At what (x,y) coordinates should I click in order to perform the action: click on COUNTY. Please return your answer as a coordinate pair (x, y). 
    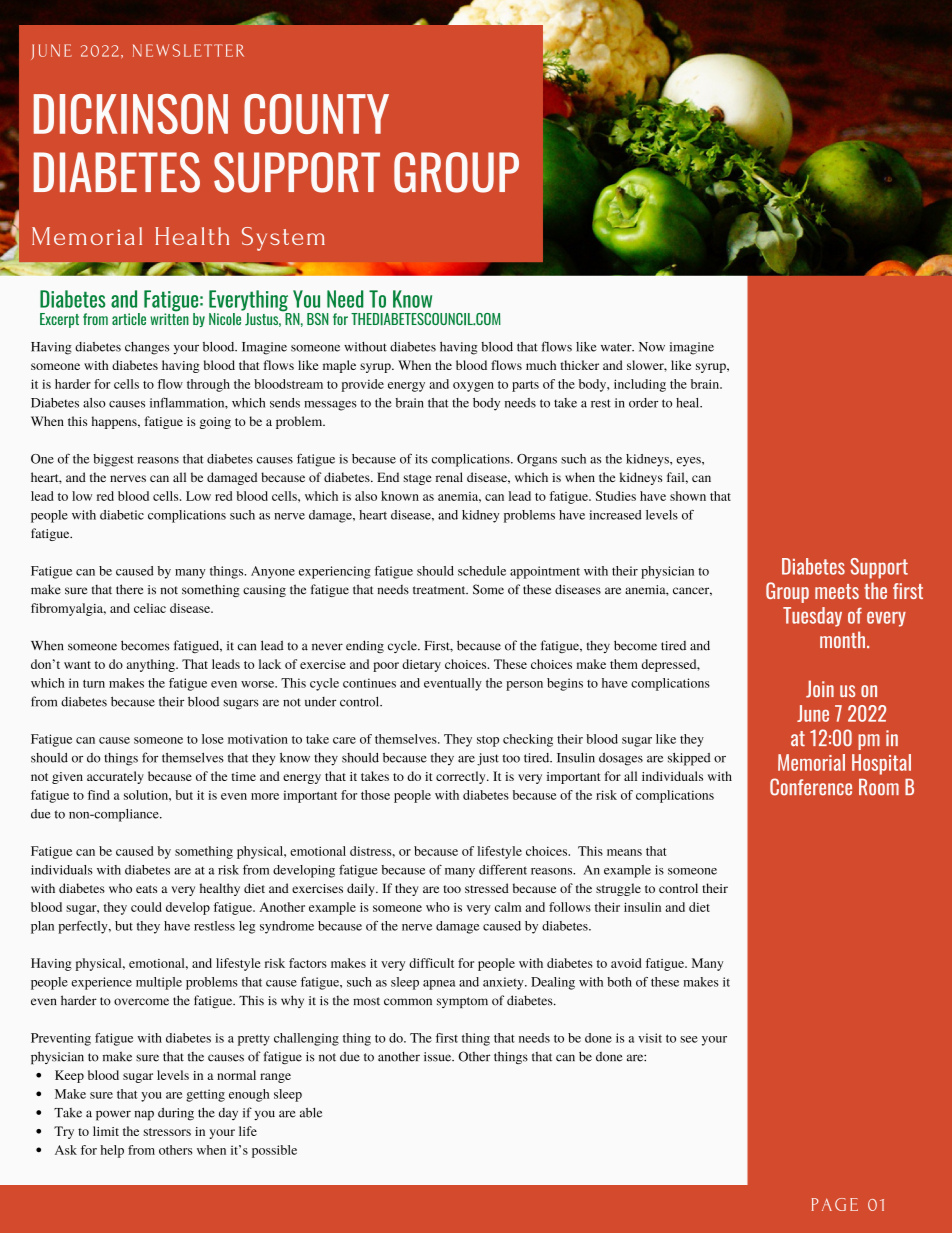
    Looking at the image, I should click on (316, 114).
